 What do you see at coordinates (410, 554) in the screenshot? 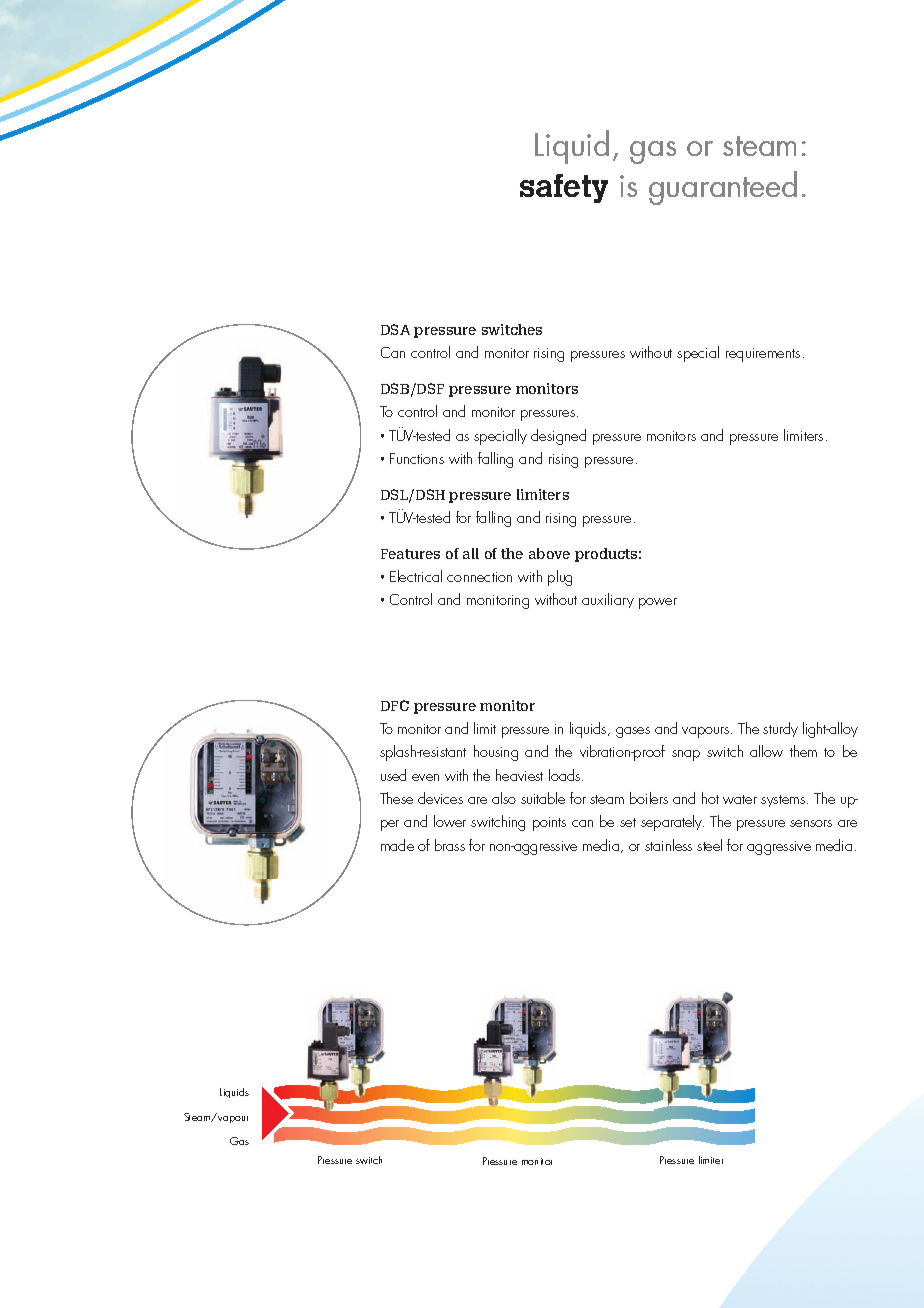
I see `Features` at bounding box center [410, 554].
